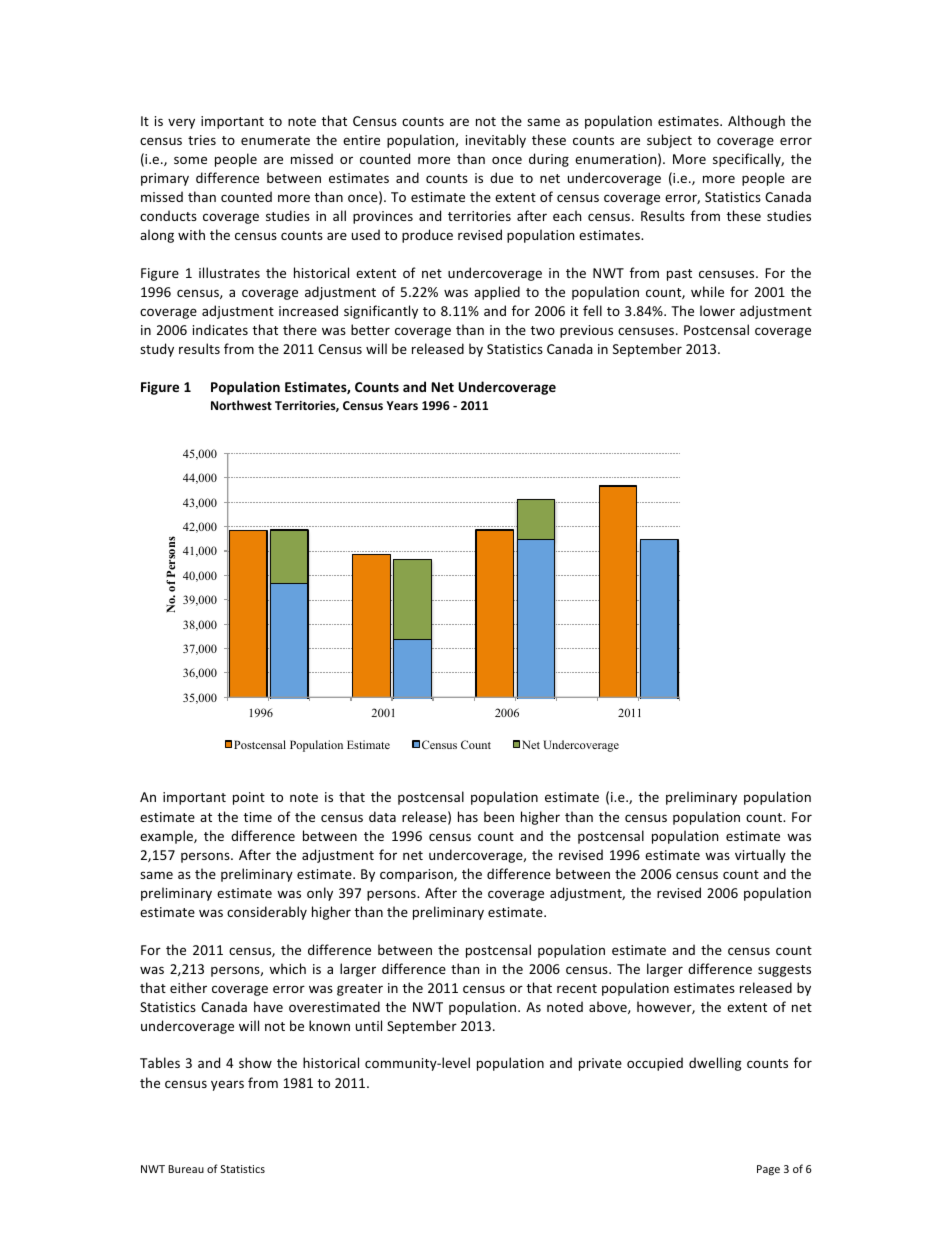 The width and height of the screenshot is (952, 1233). What do you see at coordinates (669, 141) in the screenshot?
I see `subject` at bounding box center [669, 141].
